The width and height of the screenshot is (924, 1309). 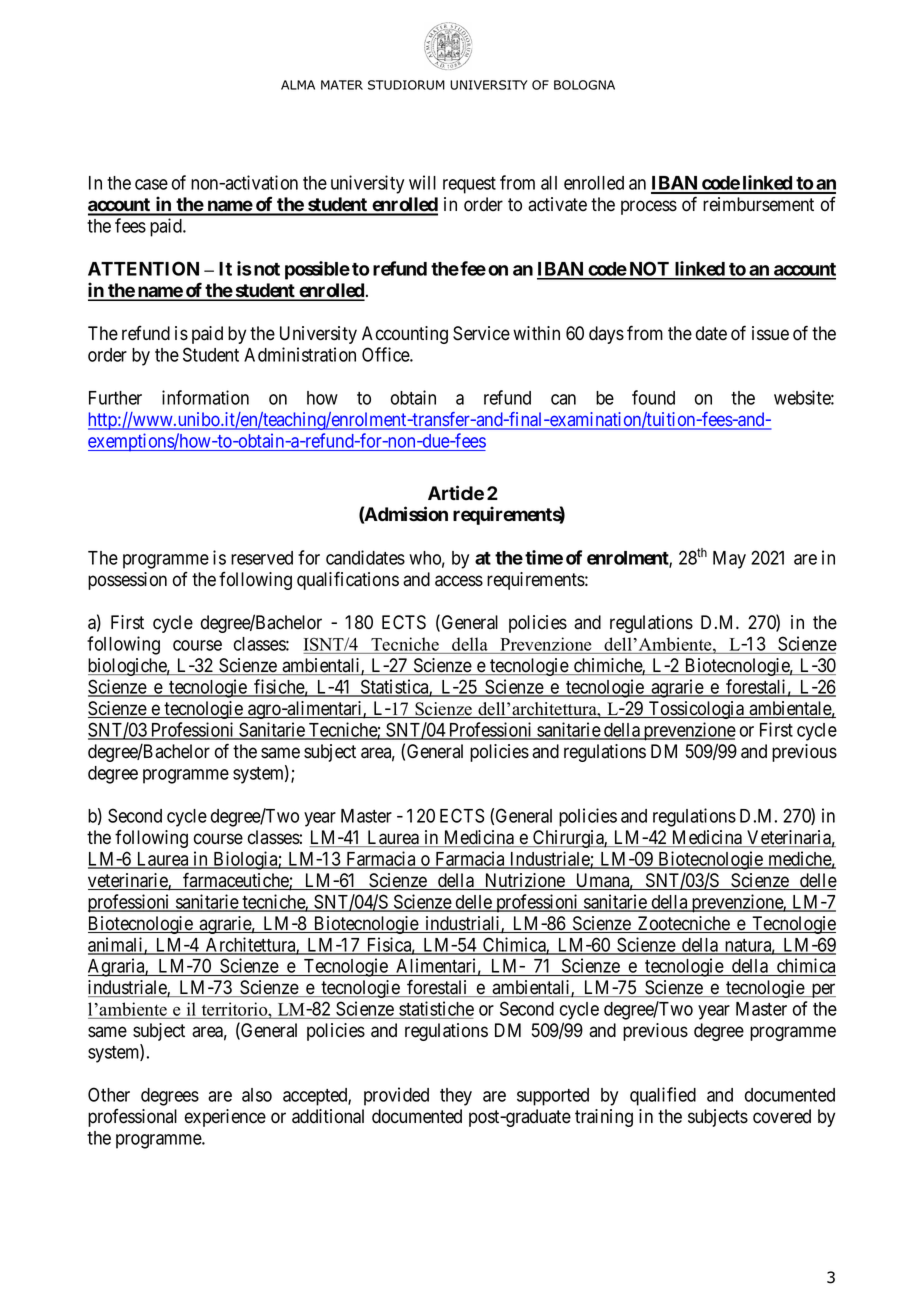 I want to click on access, so click(x=459, y=581).
